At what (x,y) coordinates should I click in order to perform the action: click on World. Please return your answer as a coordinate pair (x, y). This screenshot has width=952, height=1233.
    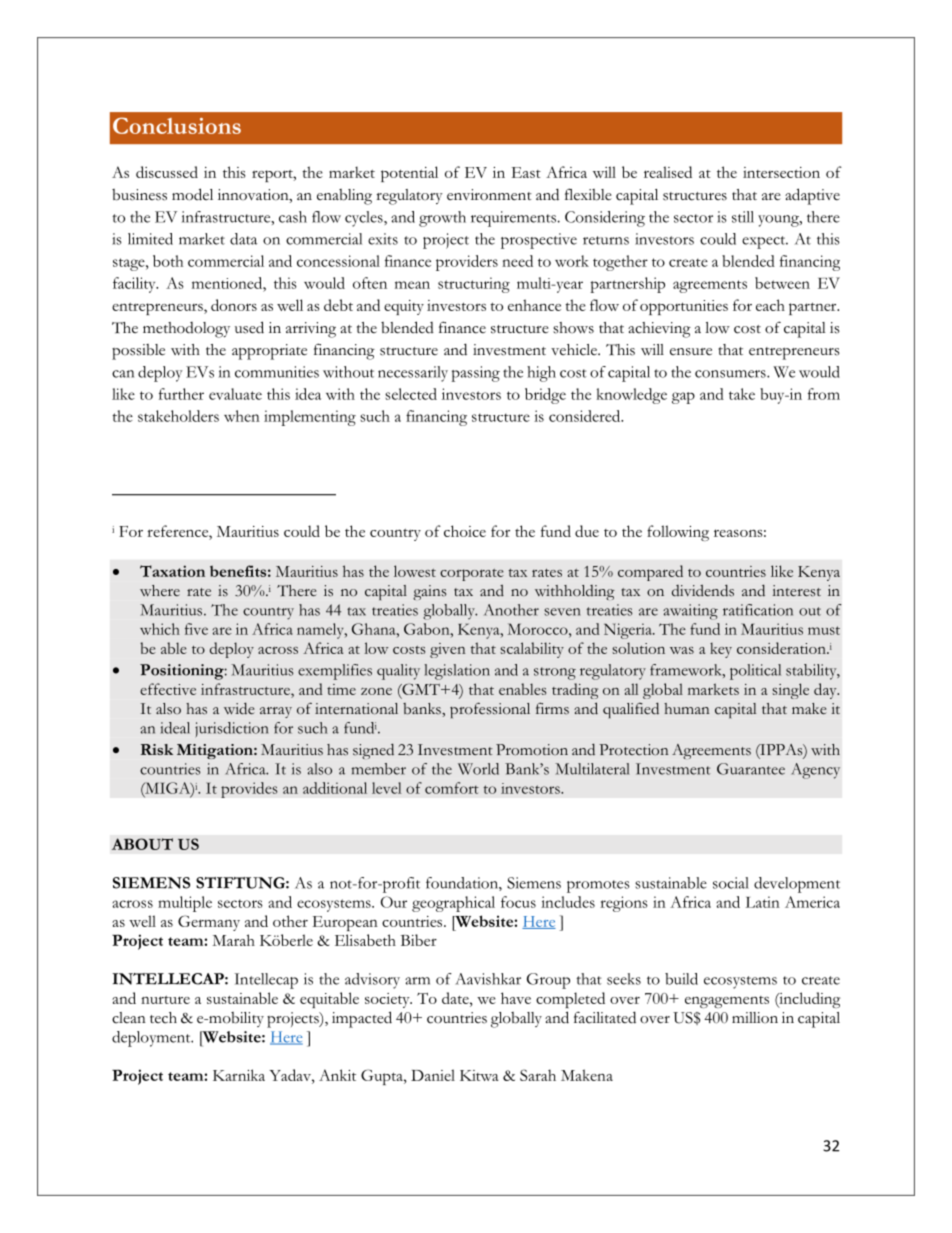
    Looking at the image, I should click on (478, 769).
